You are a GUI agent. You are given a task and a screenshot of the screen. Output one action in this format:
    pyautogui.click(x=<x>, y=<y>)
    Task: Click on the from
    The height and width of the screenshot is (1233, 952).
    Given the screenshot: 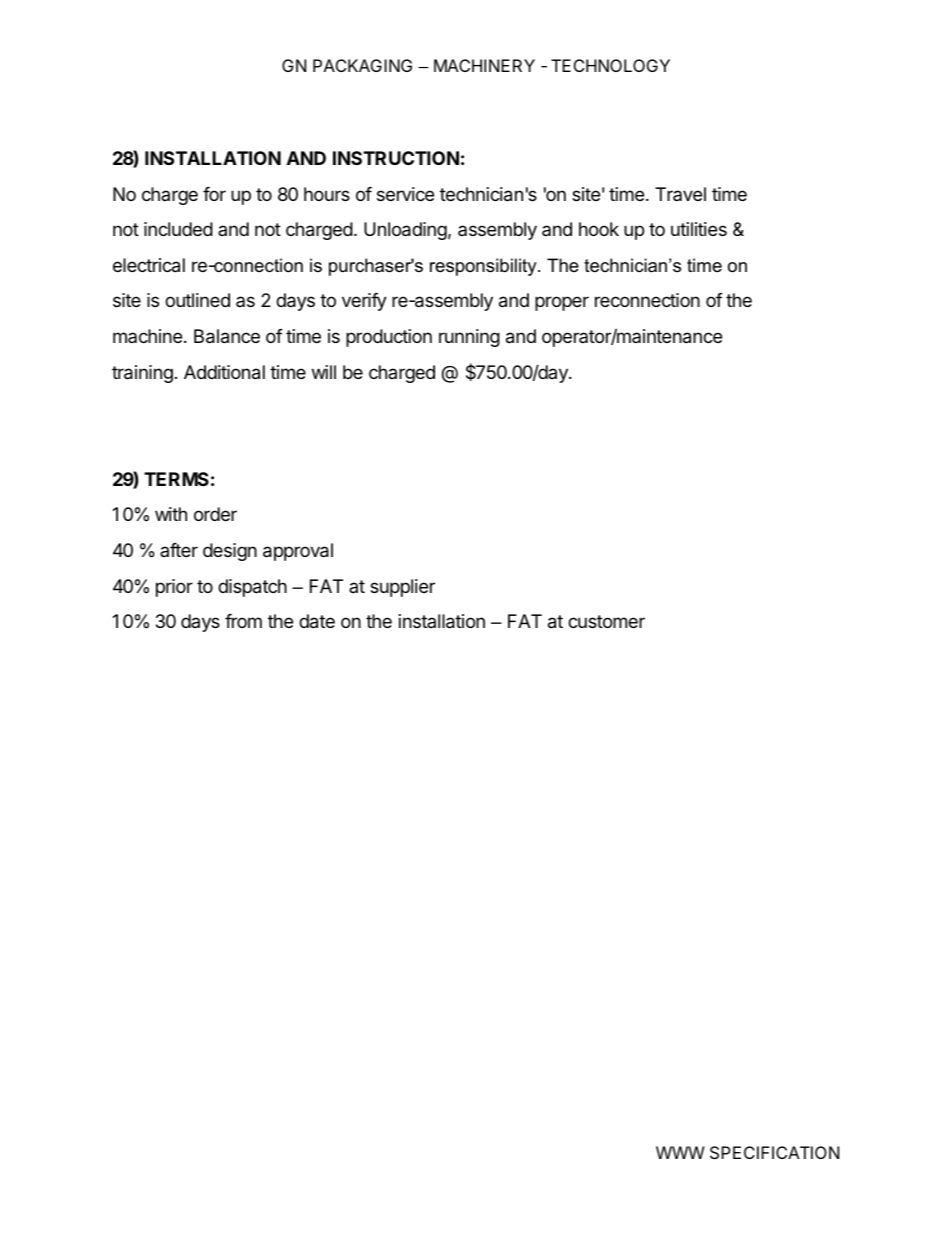 What is the action you would take?
    pyautogui.click(x=243, y=621)
